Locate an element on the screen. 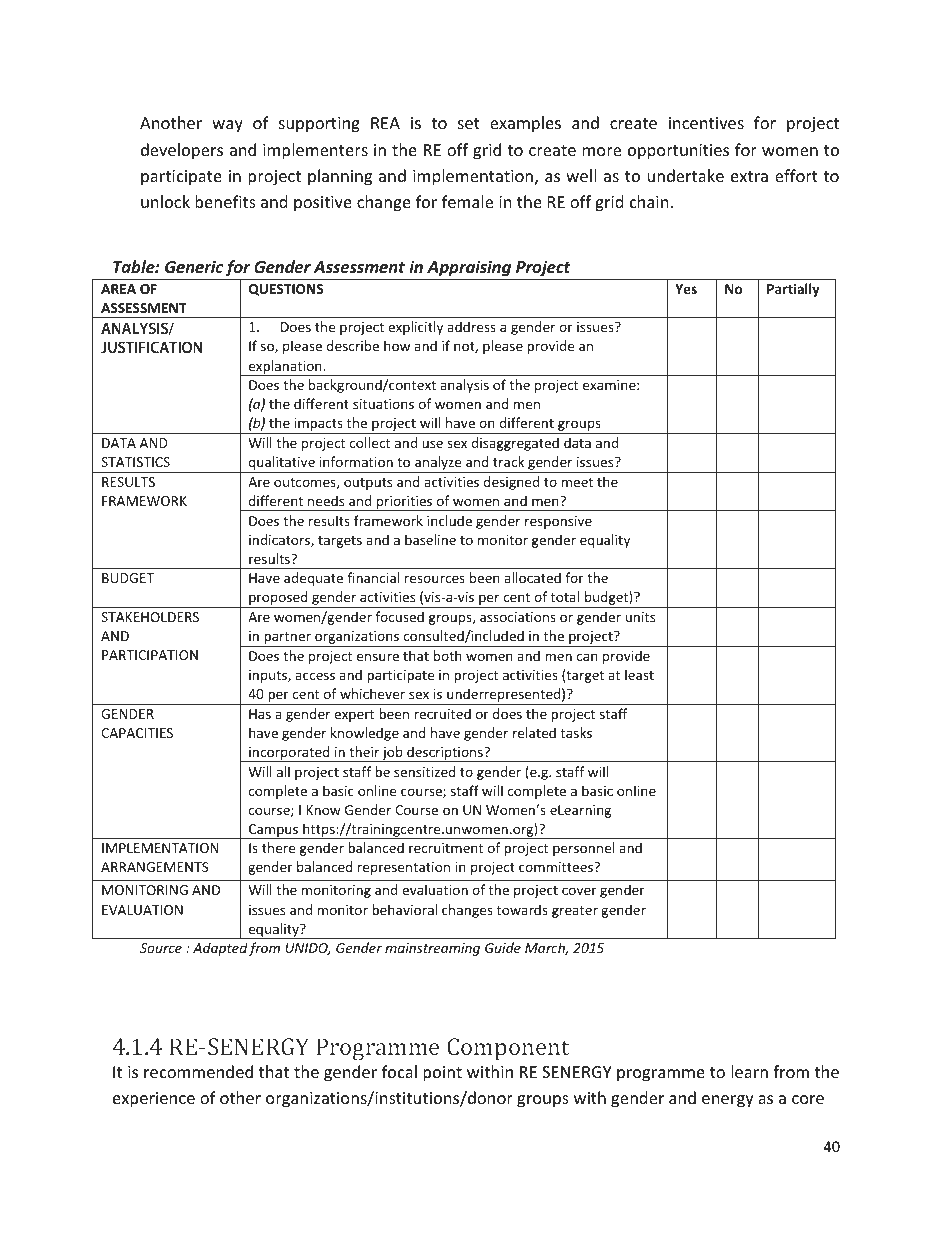 The height and width of the screenshot is (1233, 952). personnel is located at coordinates (583, 849).
